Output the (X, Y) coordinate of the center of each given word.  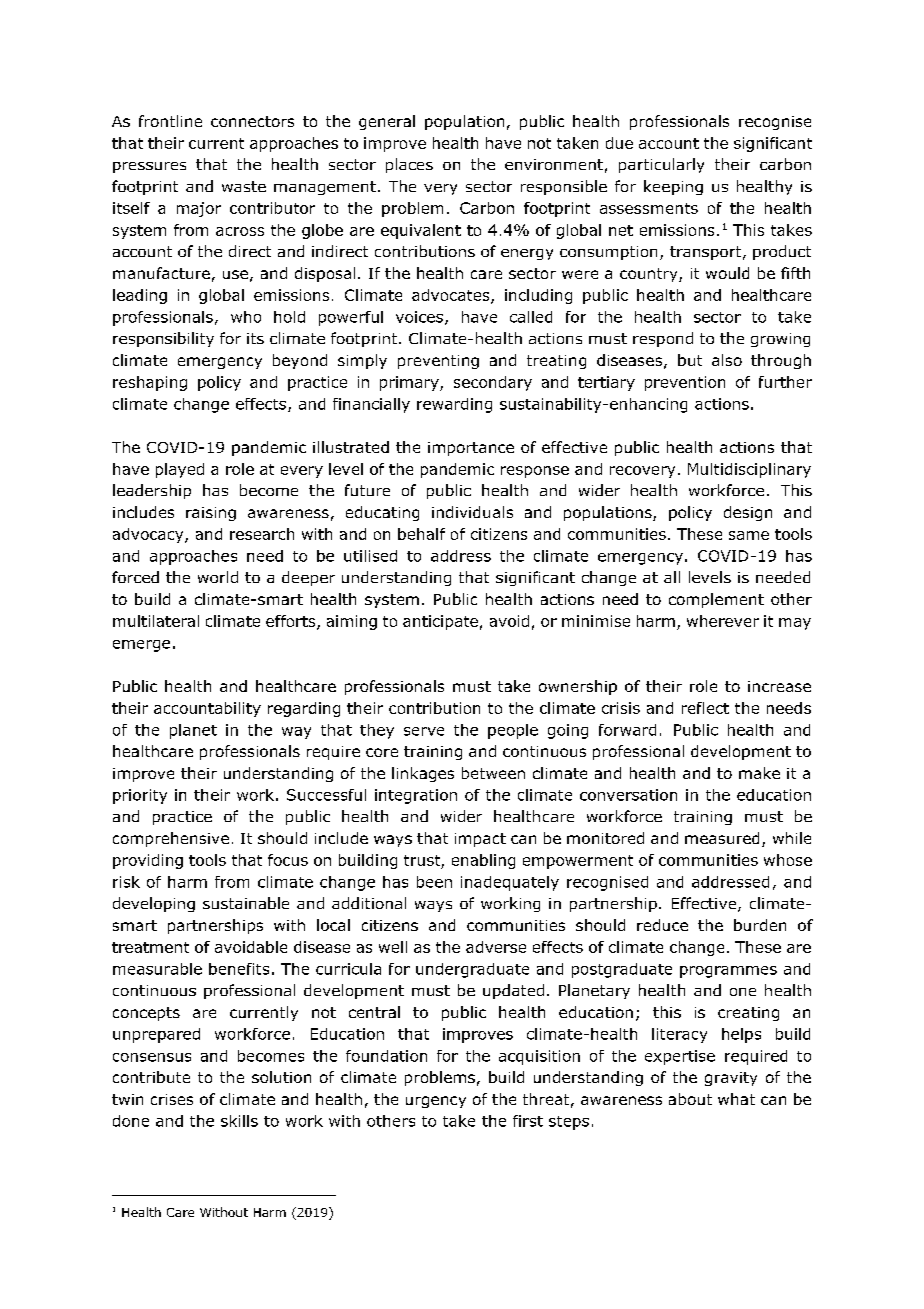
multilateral (156, 621)
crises (172, 1099)
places (409, 165)
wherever (723, 621)
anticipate (440, 622)
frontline (170, 121)
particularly (661, 165)
